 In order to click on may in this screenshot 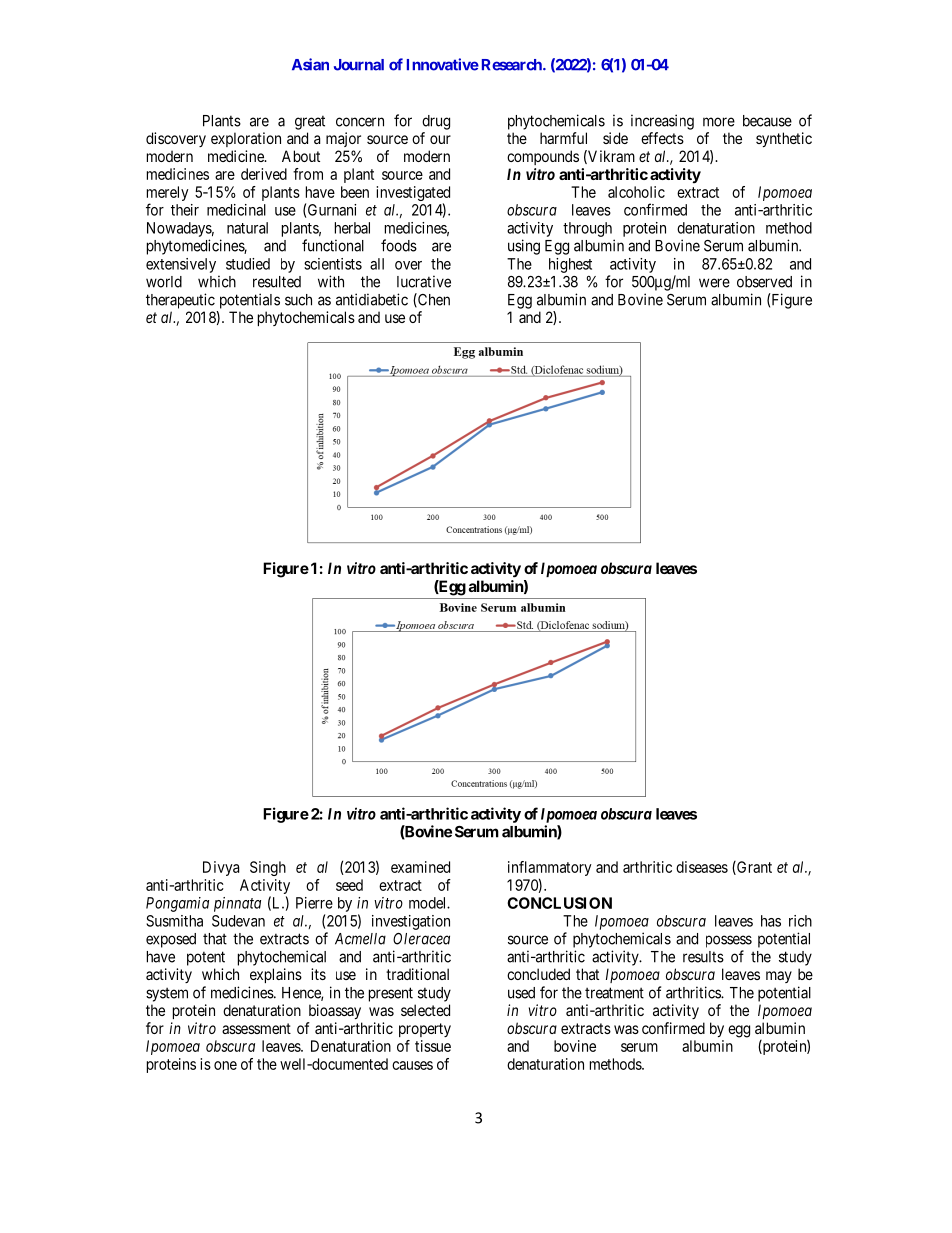, I will do `click(779, 977)`.
